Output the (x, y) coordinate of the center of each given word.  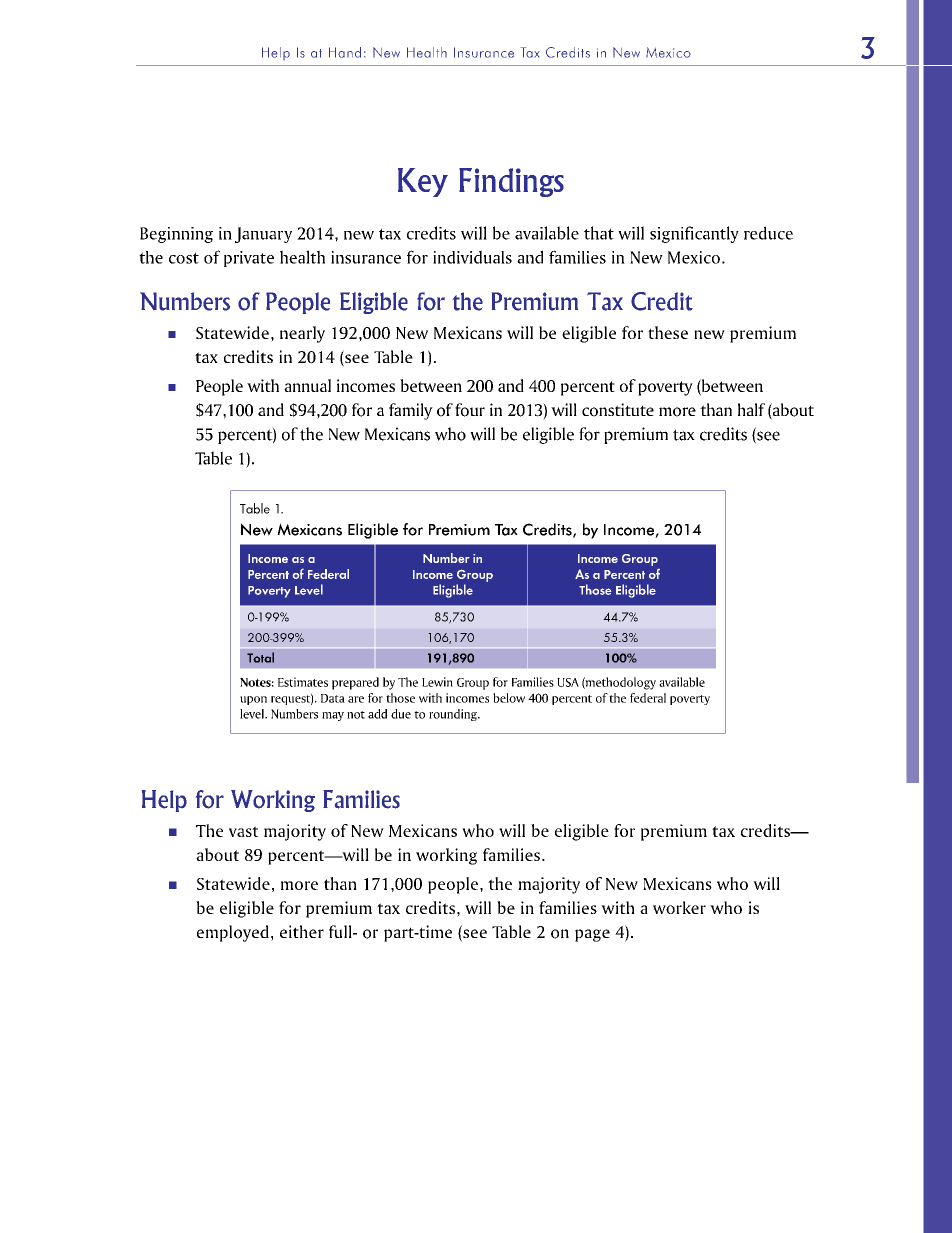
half (751, 409)
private (249, 259)
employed (233, 933)
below (509, 698)
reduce (768, 233)
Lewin (437, 682)
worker (679, 907)
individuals (472, 257)
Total (260, 657)
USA (568, 682)
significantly (694, 234)
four (470, 410)
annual (307, 385)
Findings (511, 182)
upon (253, 700)
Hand (345, 52)
